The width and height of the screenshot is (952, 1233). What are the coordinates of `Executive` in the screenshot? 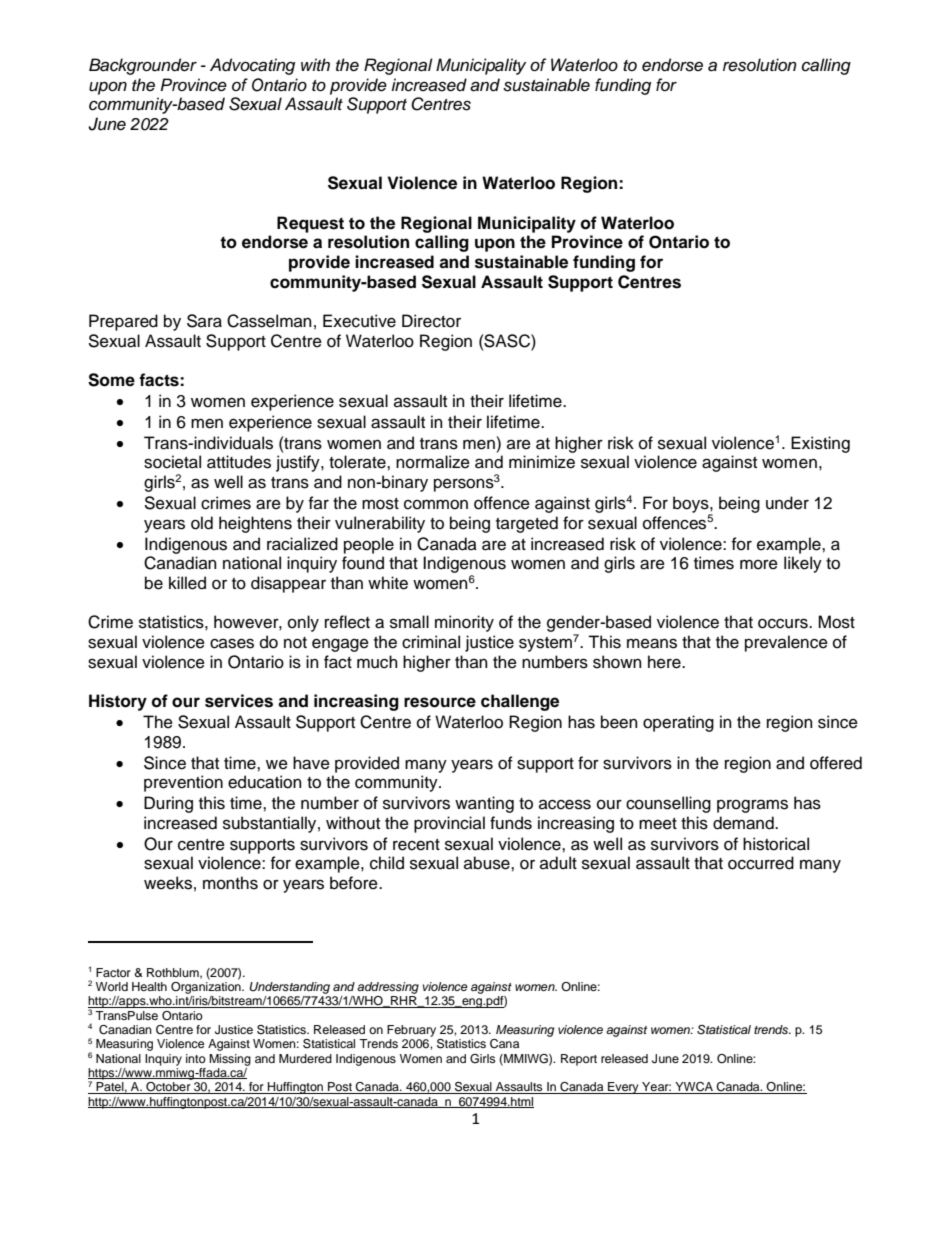 It's located at (359, 321).
